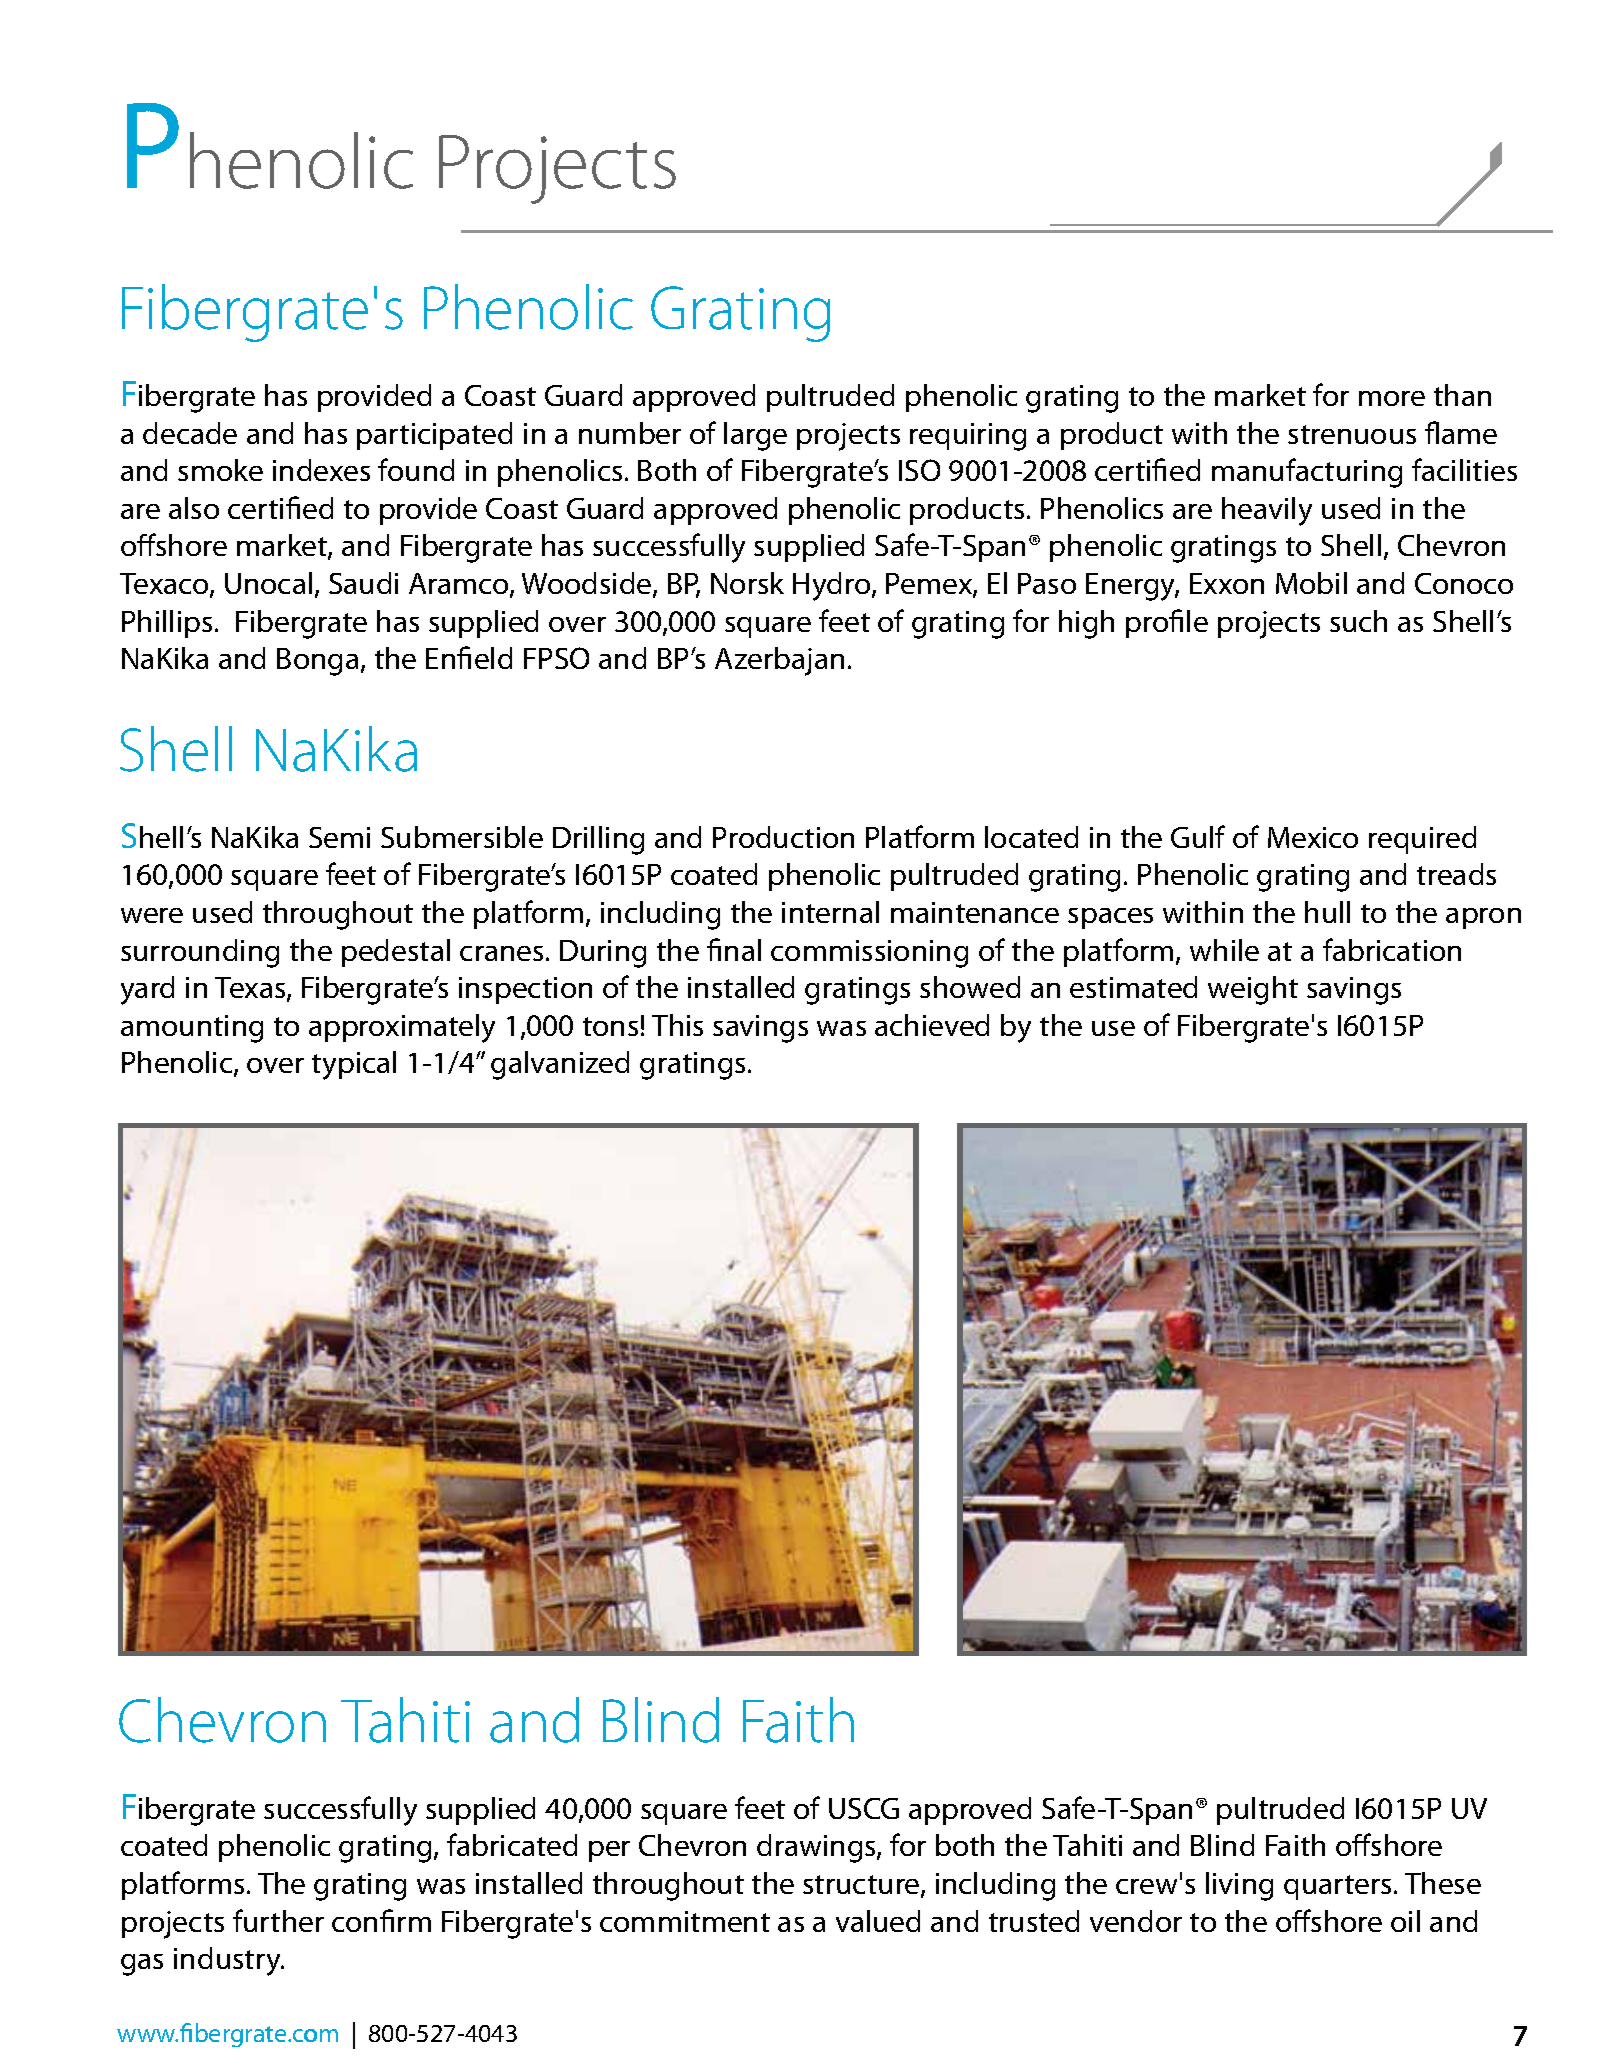 This image has width=1600, height=2070. I want to click on indexes, so click(321, 470).
